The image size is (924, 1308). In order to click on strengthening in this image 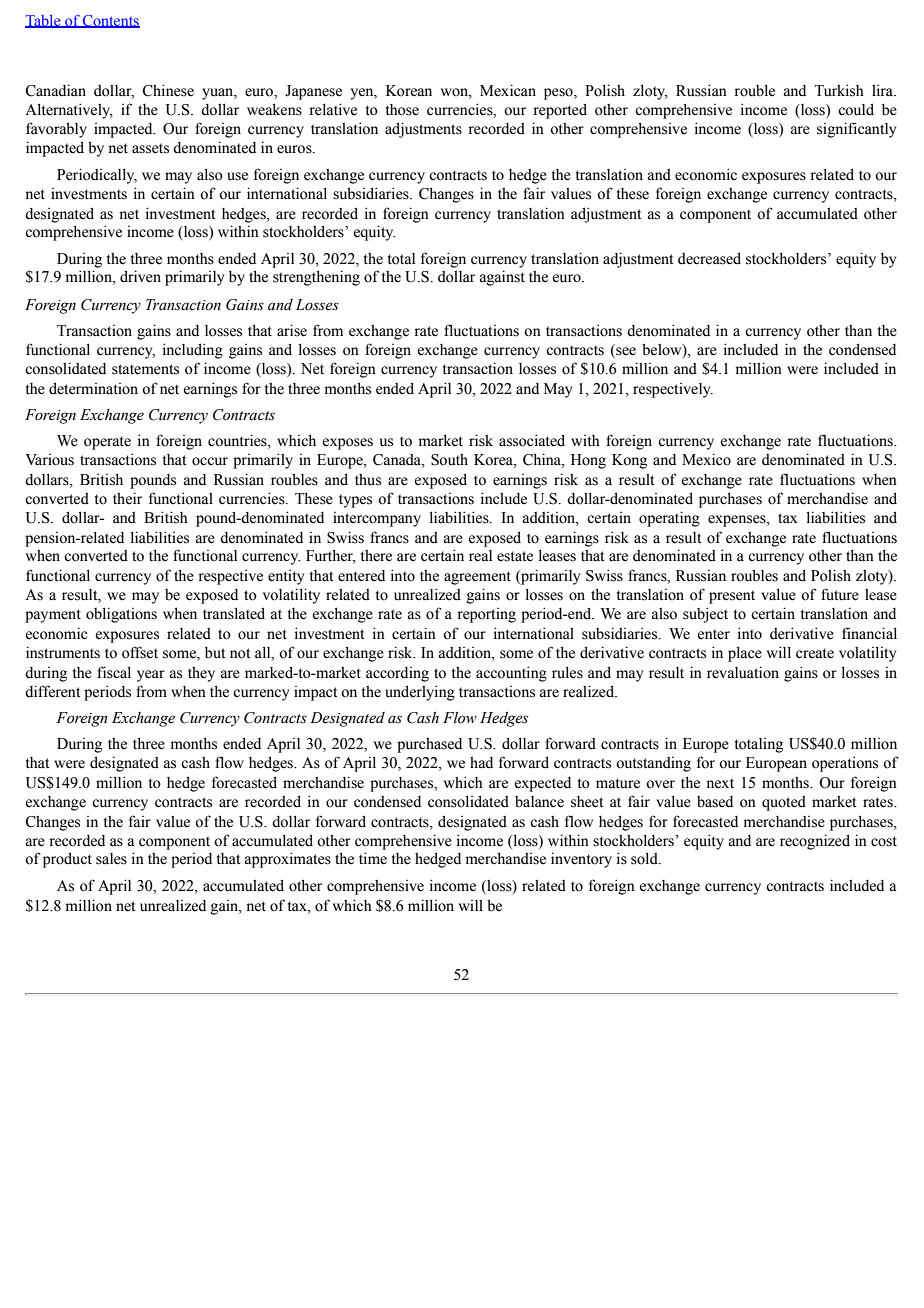, I will do `click(316, 278)`.
